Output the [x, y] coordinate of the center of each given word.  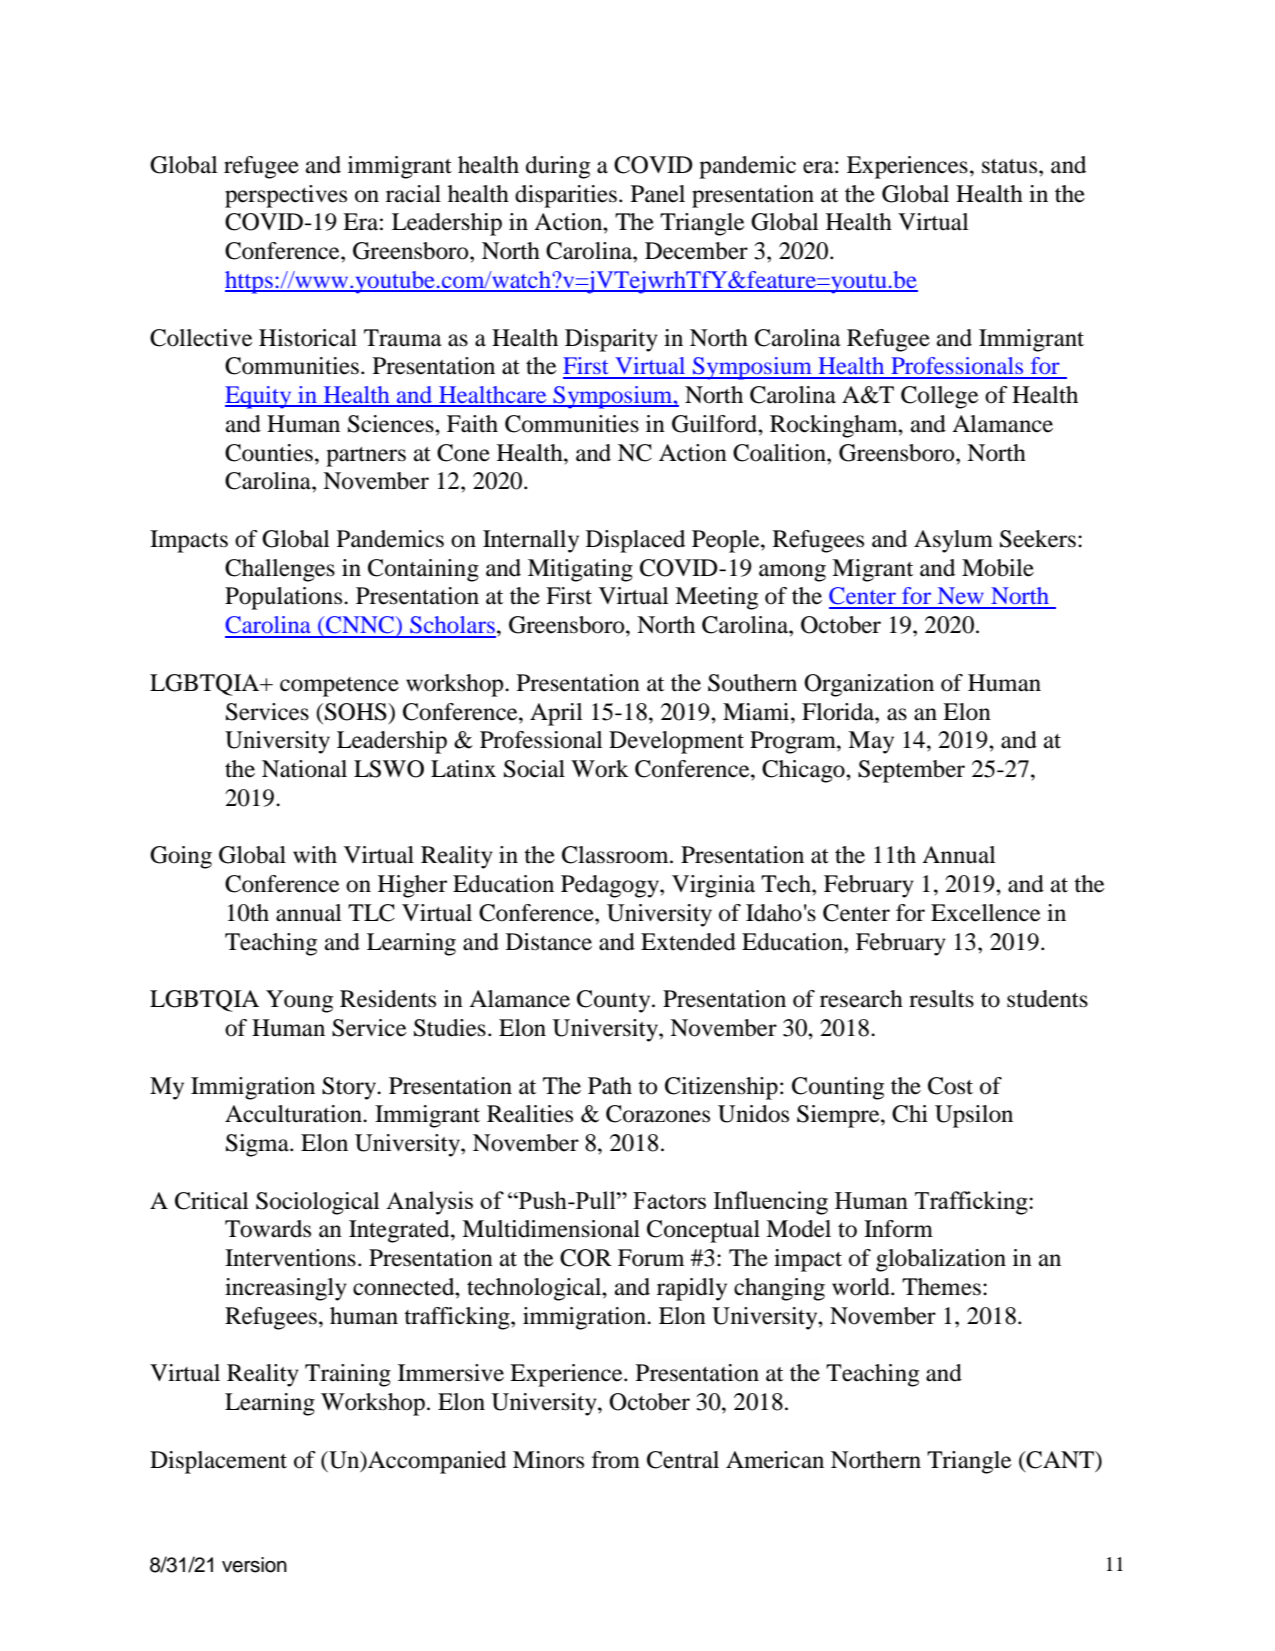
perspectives [286, 196]
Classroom [616, 855]
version [254, 1565]
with [315, 855]
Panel [658, 194]
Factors [669, 1200]
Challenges [280, 570]
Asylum [953, 541]
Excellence [986, 913]
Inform [898, 1229]
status [1011, 166]
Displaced [635, 541]
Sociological [318, 1203]
